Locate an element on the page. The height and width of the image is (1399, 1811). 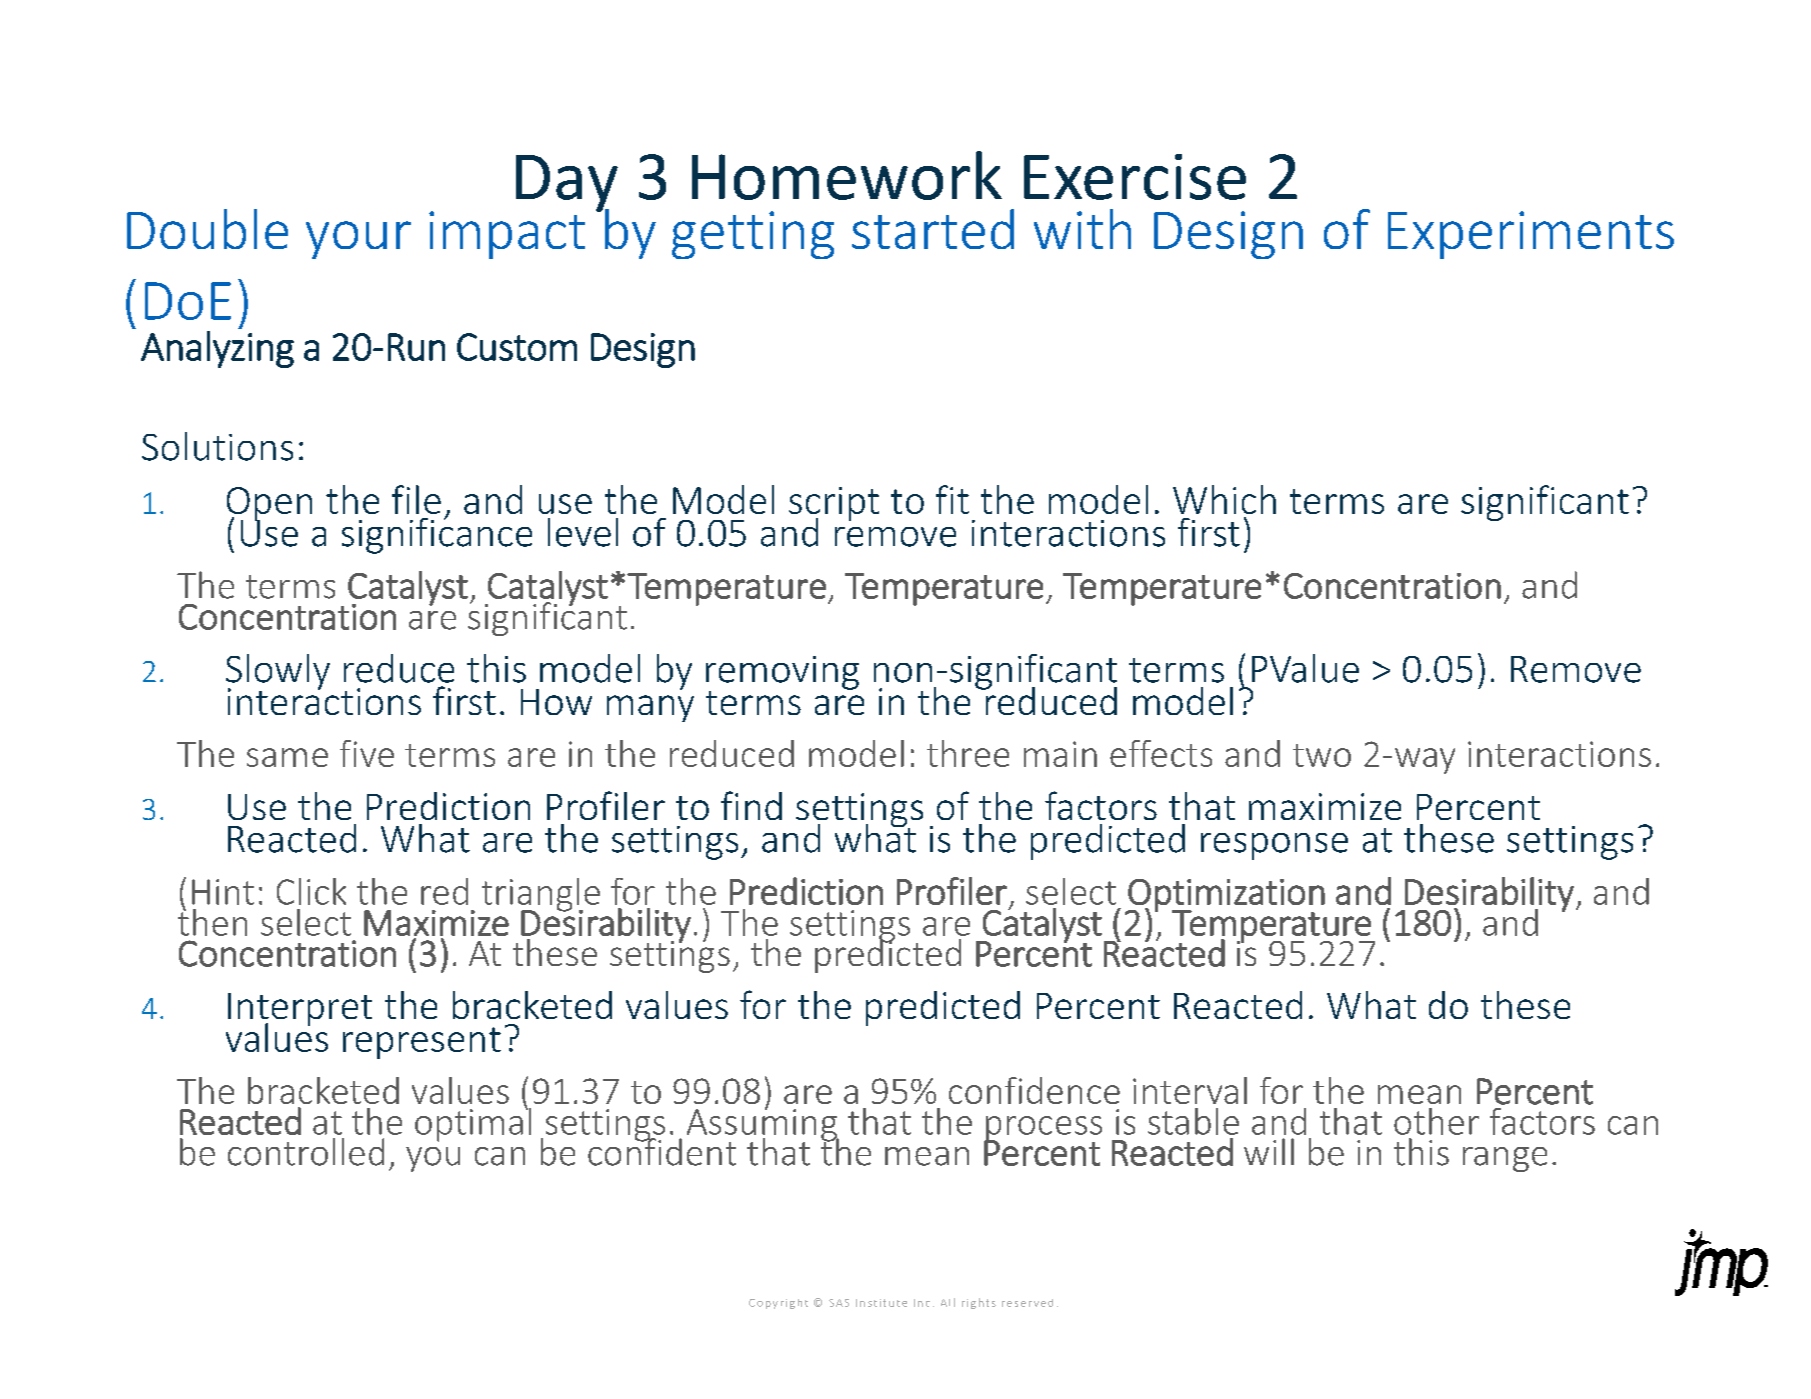
controlled is located at coordinates (306, 1152).
